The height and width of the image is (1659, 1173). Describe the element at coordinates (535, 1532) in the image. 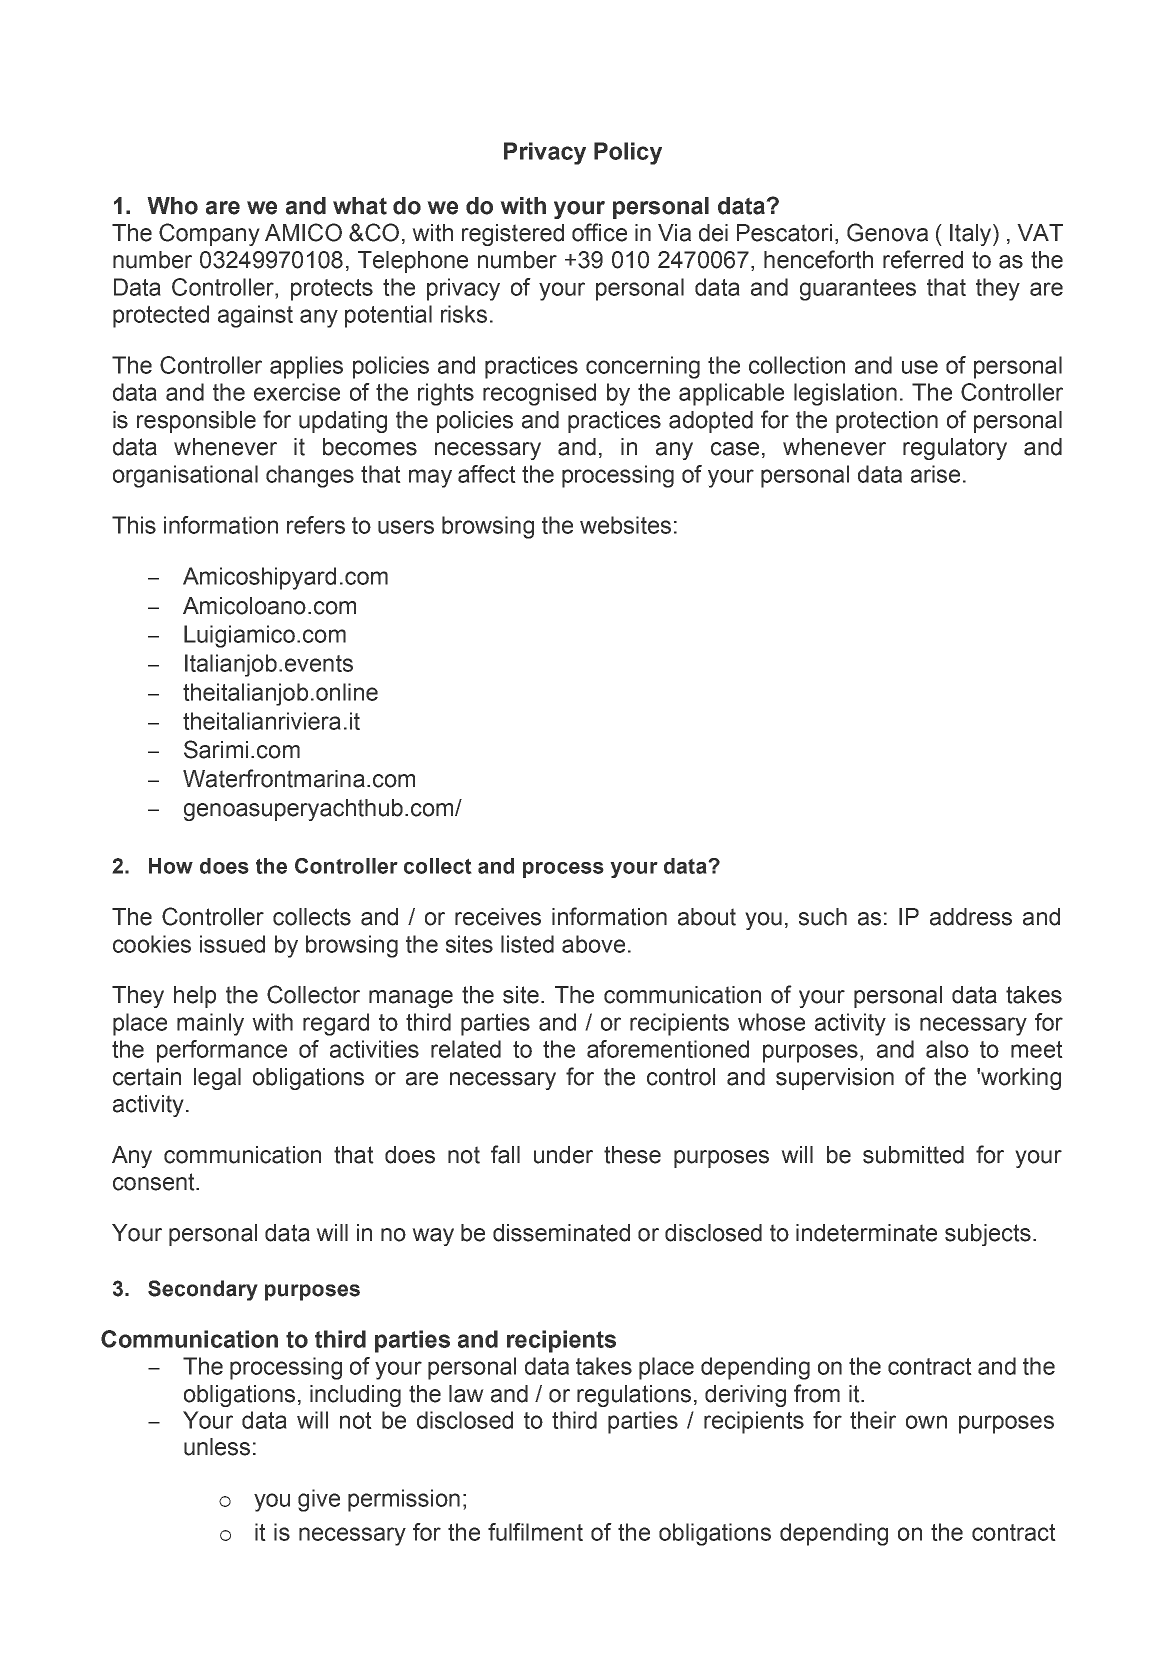

I see `fulfilment` at that location.
